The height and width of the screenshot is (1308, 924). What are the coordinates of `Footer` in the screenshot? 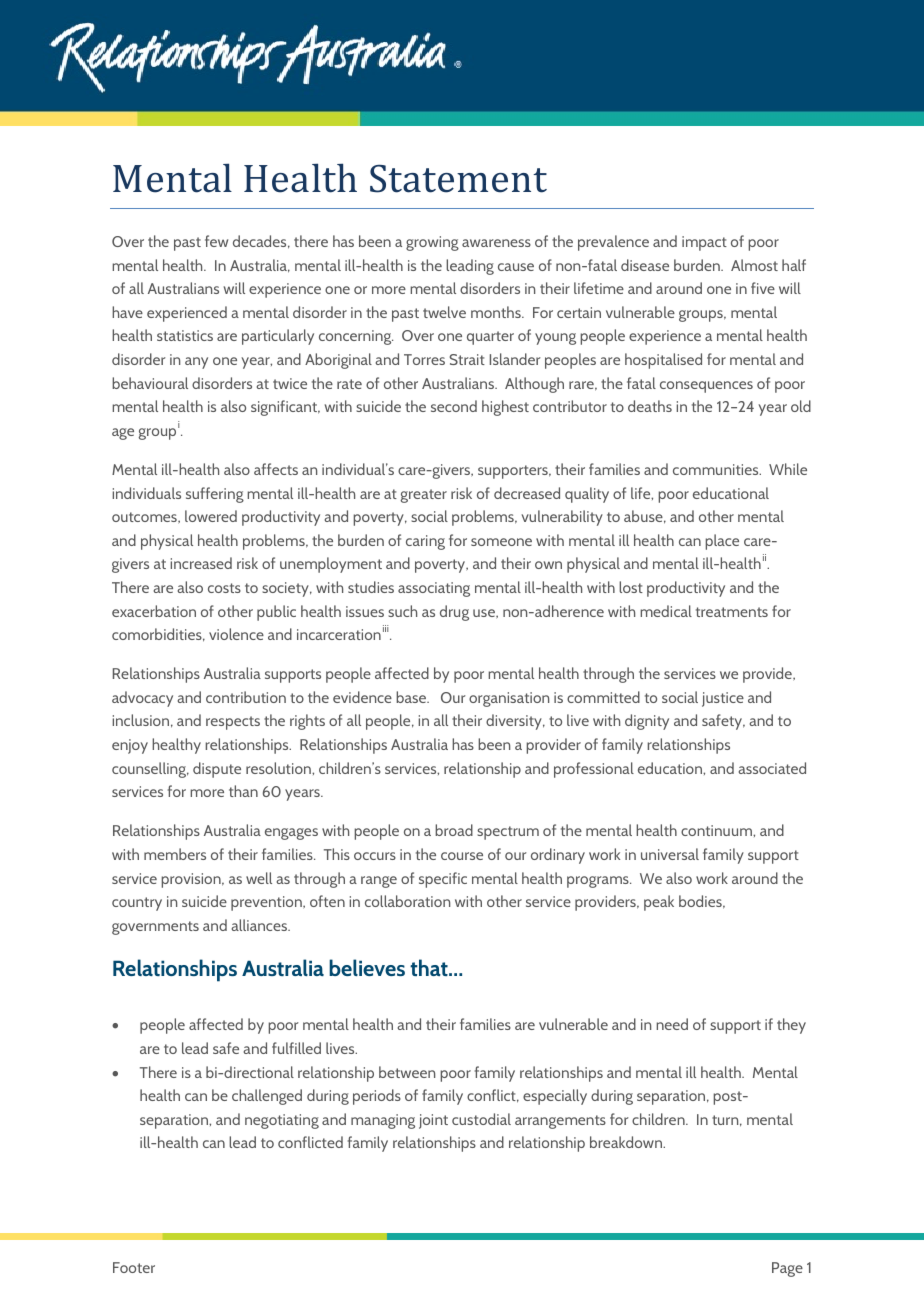 It's located at (134, 1267).
